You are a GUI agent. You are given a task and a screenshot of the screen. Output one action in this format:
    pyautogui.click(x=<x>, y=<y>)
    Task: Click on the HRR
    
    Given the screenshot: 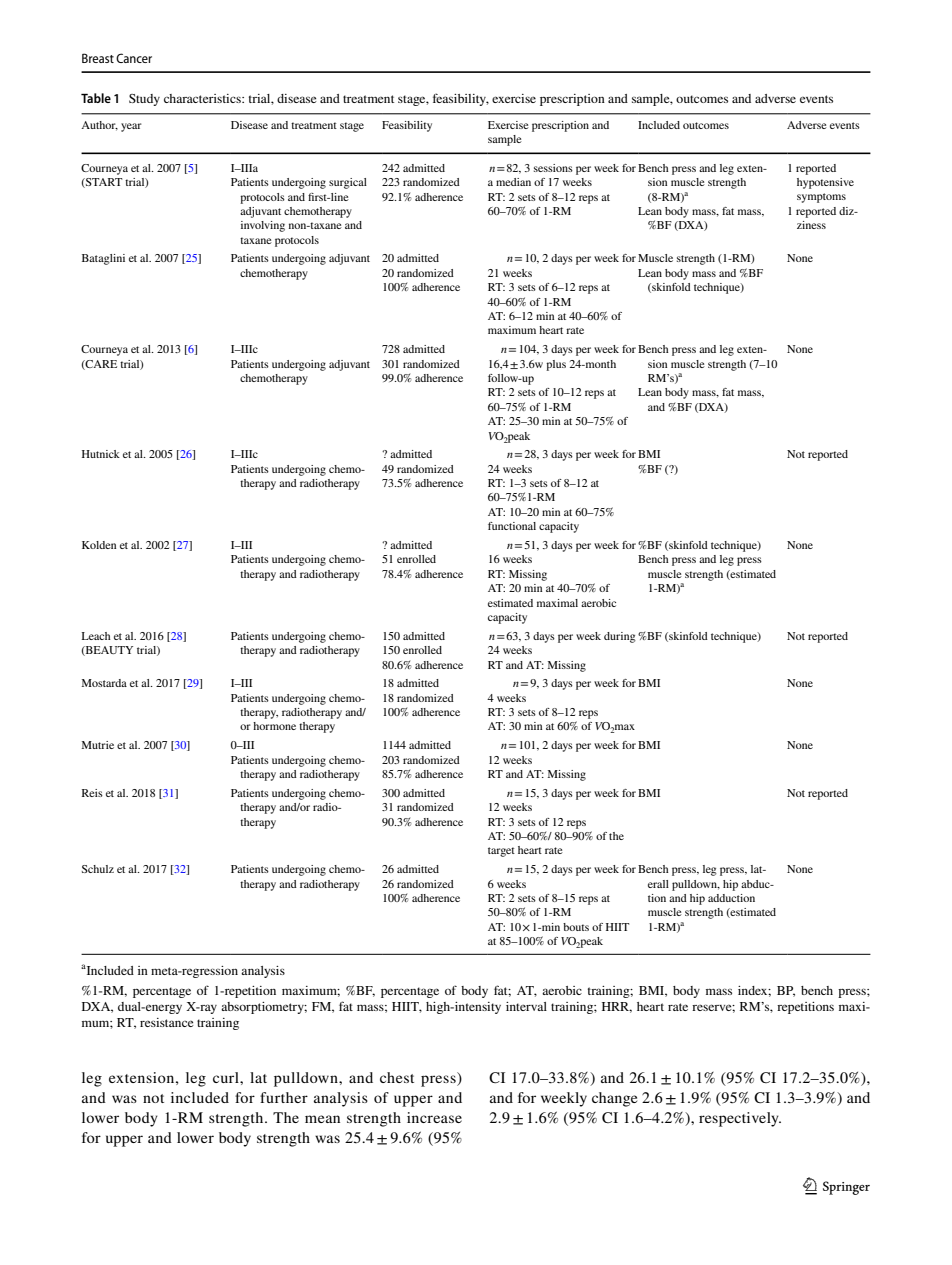 What is the action you would take?
    pyautogui.click(x=617, y=1007)
